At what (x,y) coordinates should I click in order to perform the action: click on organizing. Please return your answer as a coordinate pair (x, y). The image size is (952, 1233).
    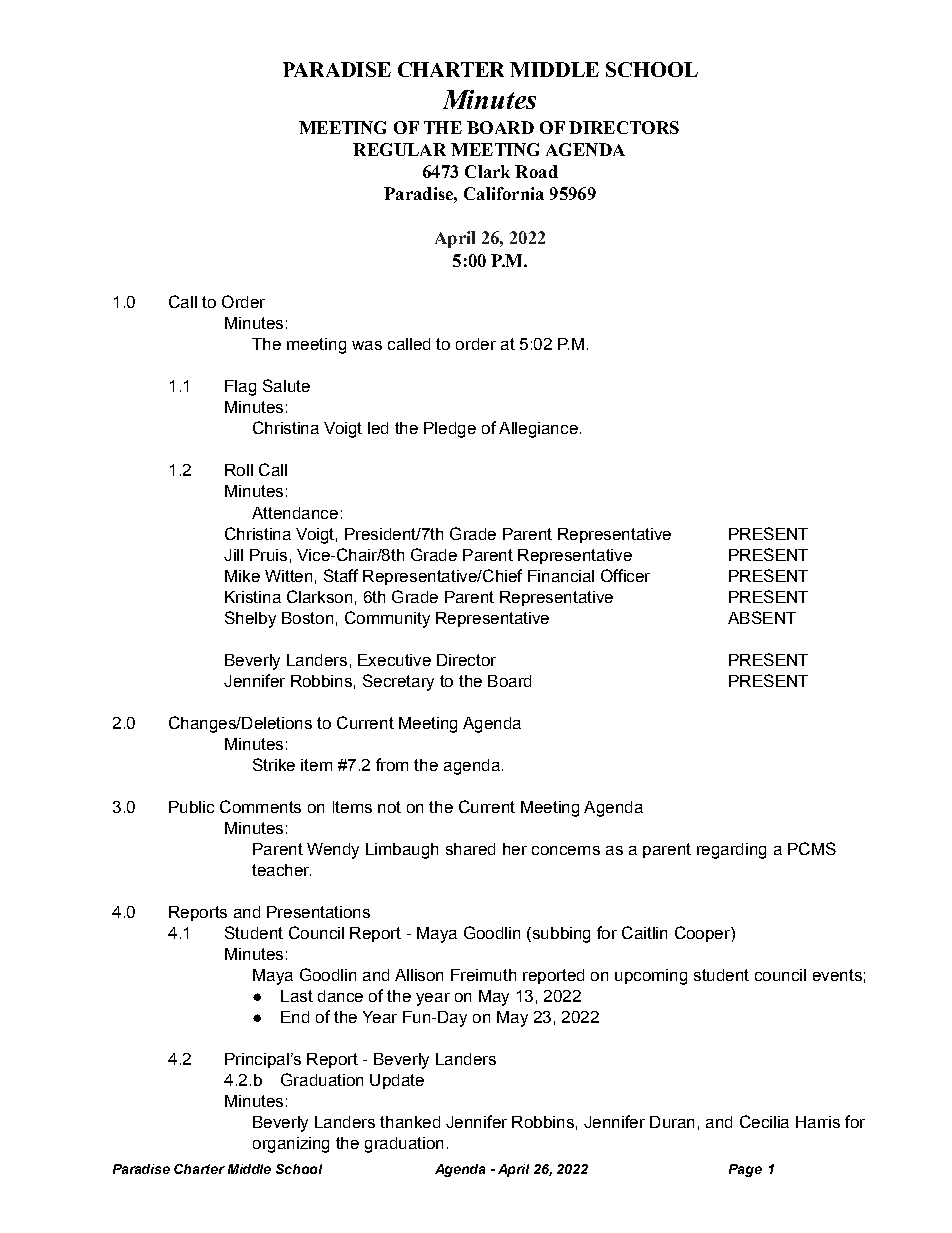
    Looking at the image, I should click on (291, 1145).
